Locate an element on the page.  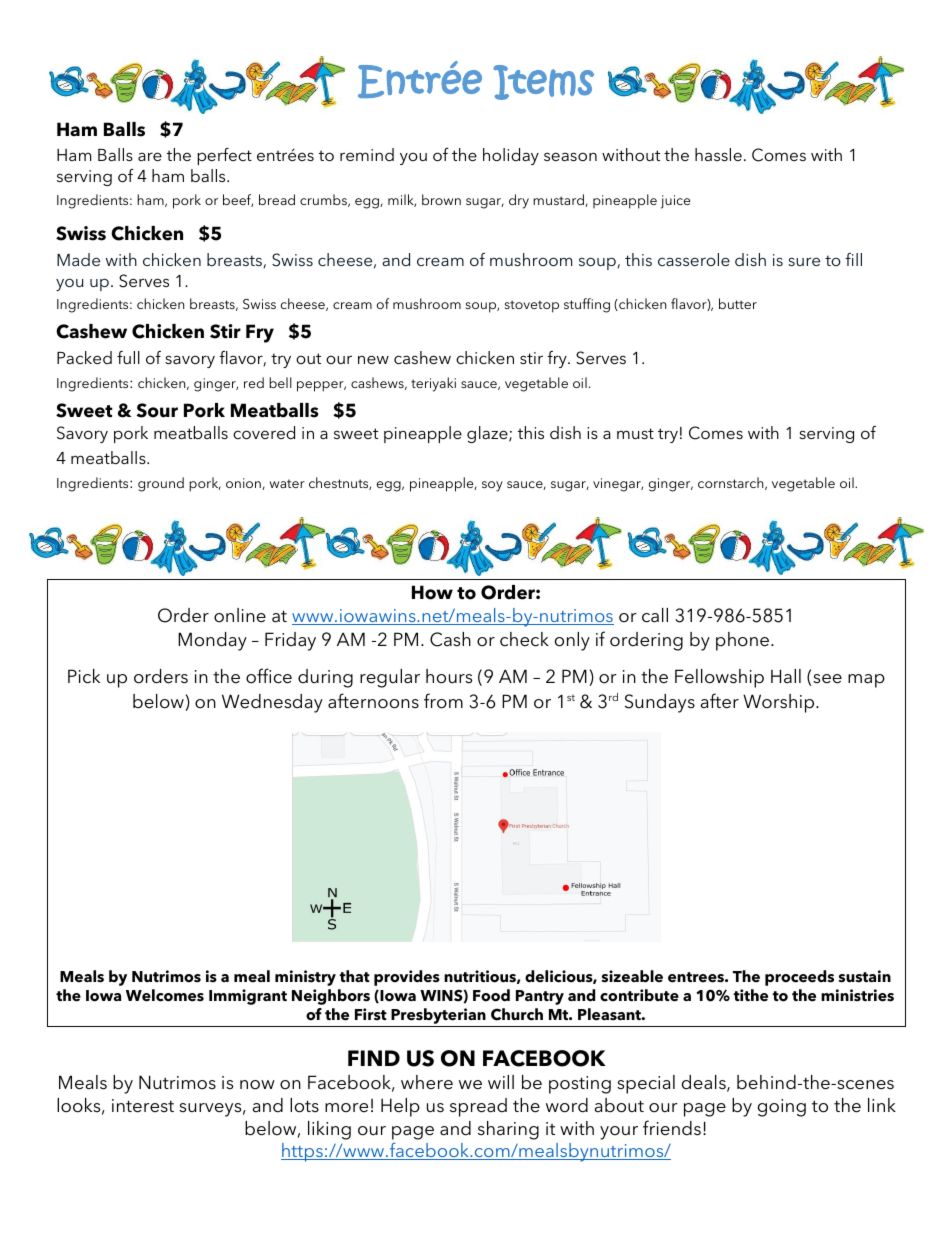
holiday is located at coordinates (511, 156).
